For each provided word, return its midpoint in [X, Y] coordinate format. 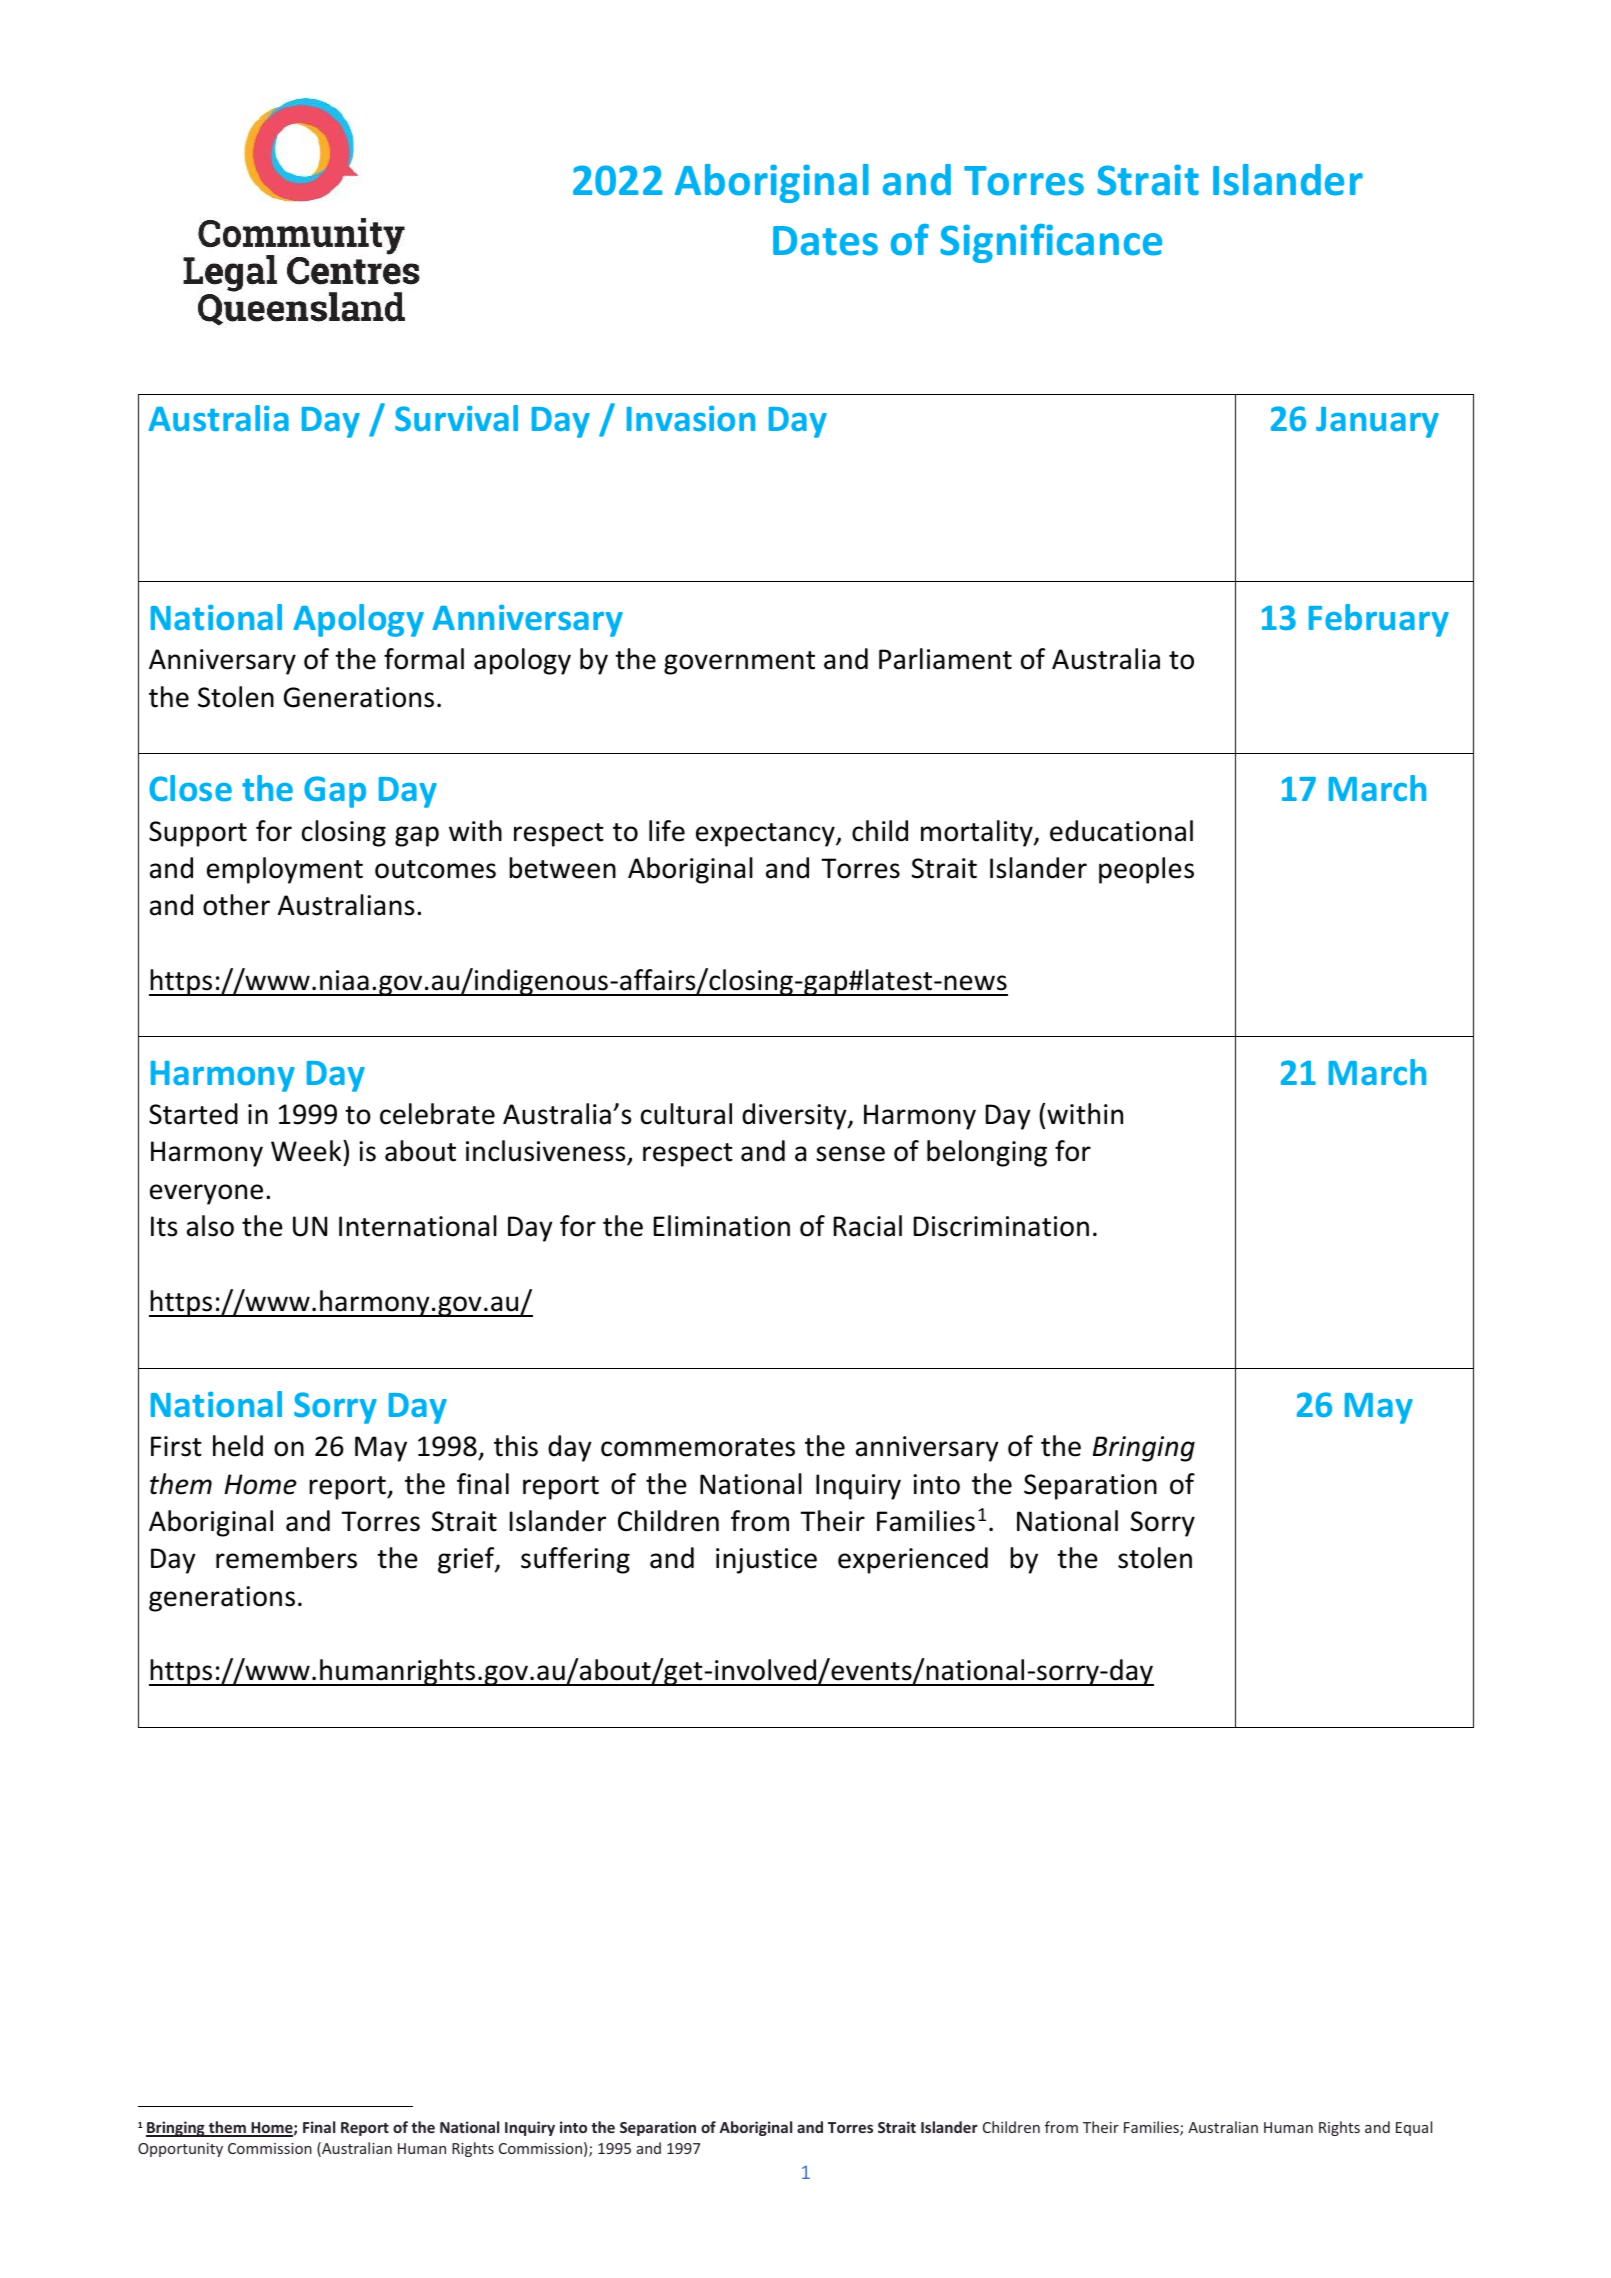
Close [190, 788]
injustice [766, 1561]
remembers [286, 1558]
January [1377, 422]
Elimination [722, 1226]
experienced [913, 1560]
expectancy [766, 835]
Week [307, 1151]
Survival [456, 418]
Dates [825, 241]
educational [1121, 831]
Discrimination [1001, 1226]
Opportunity [180, 2150]
